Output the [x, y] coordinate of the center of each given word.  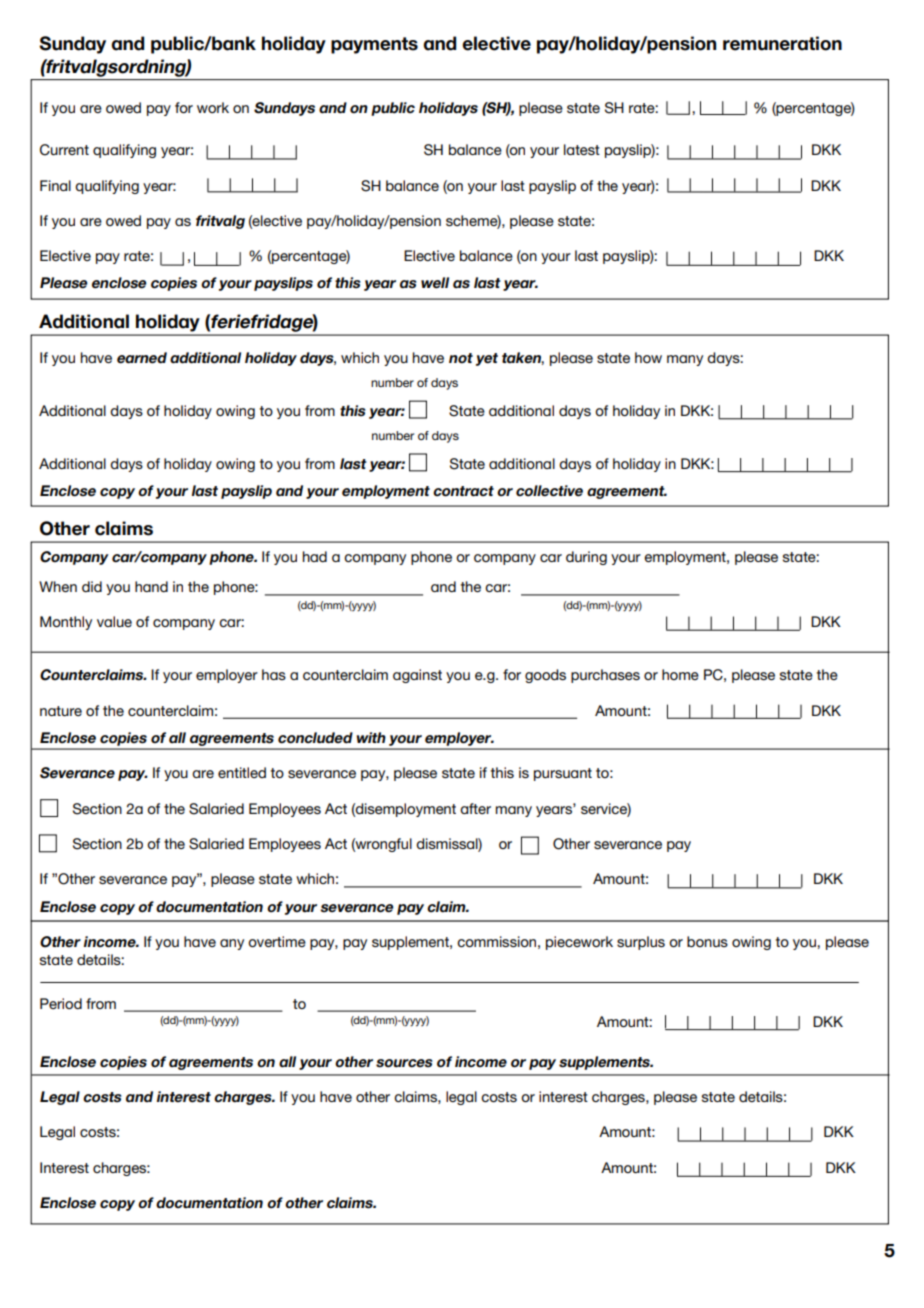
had [315, 556]
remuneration [782, 43]
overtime [277, 941]
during [586, 558]
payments [374, 45]
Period [61, 1003]
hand [151, 586]
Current [64, 150]
